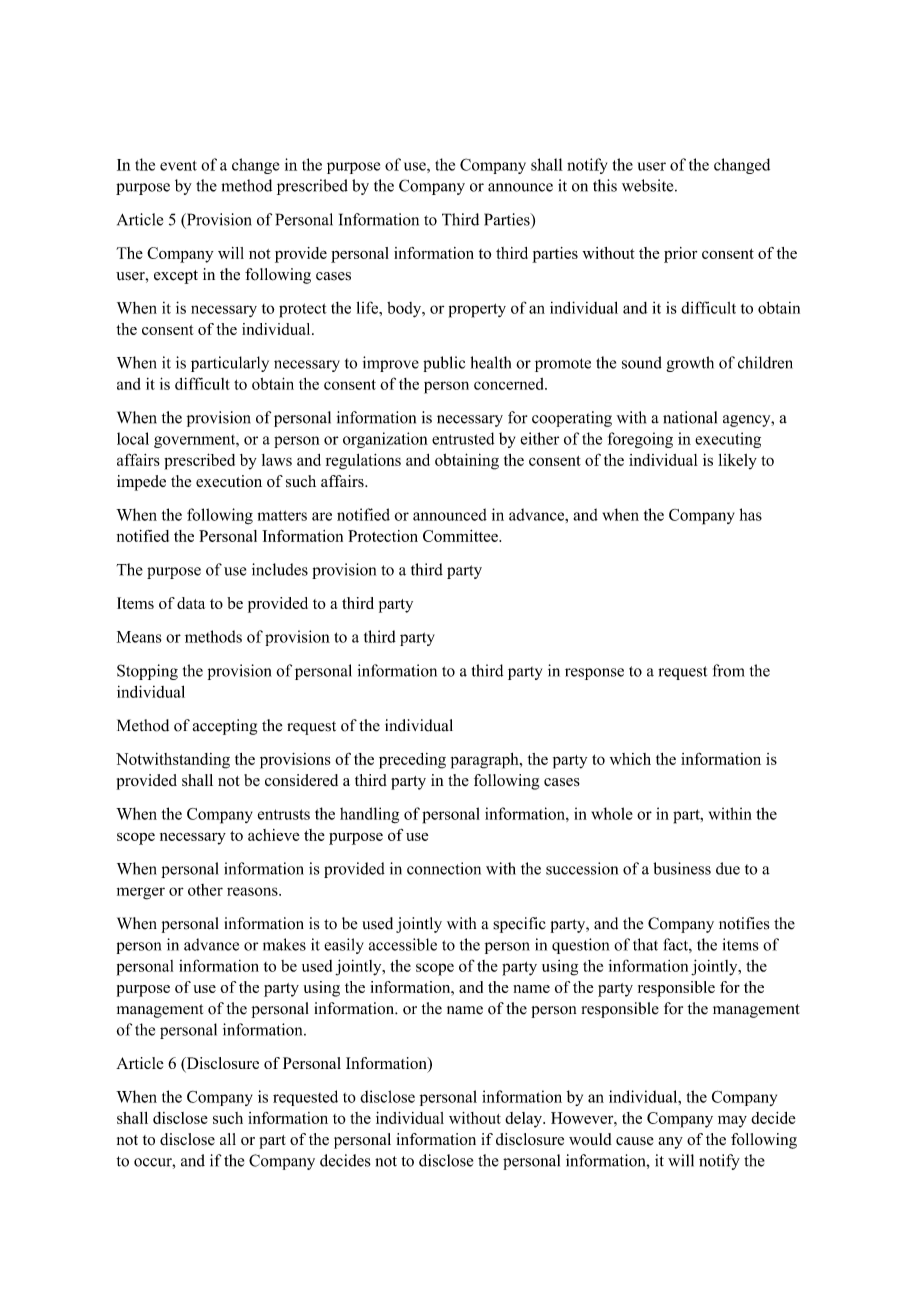 This screenshot has width=924, height=1308. Describe the element at coordinates (751, 514) in the screenshot. I see `has` at that location.
